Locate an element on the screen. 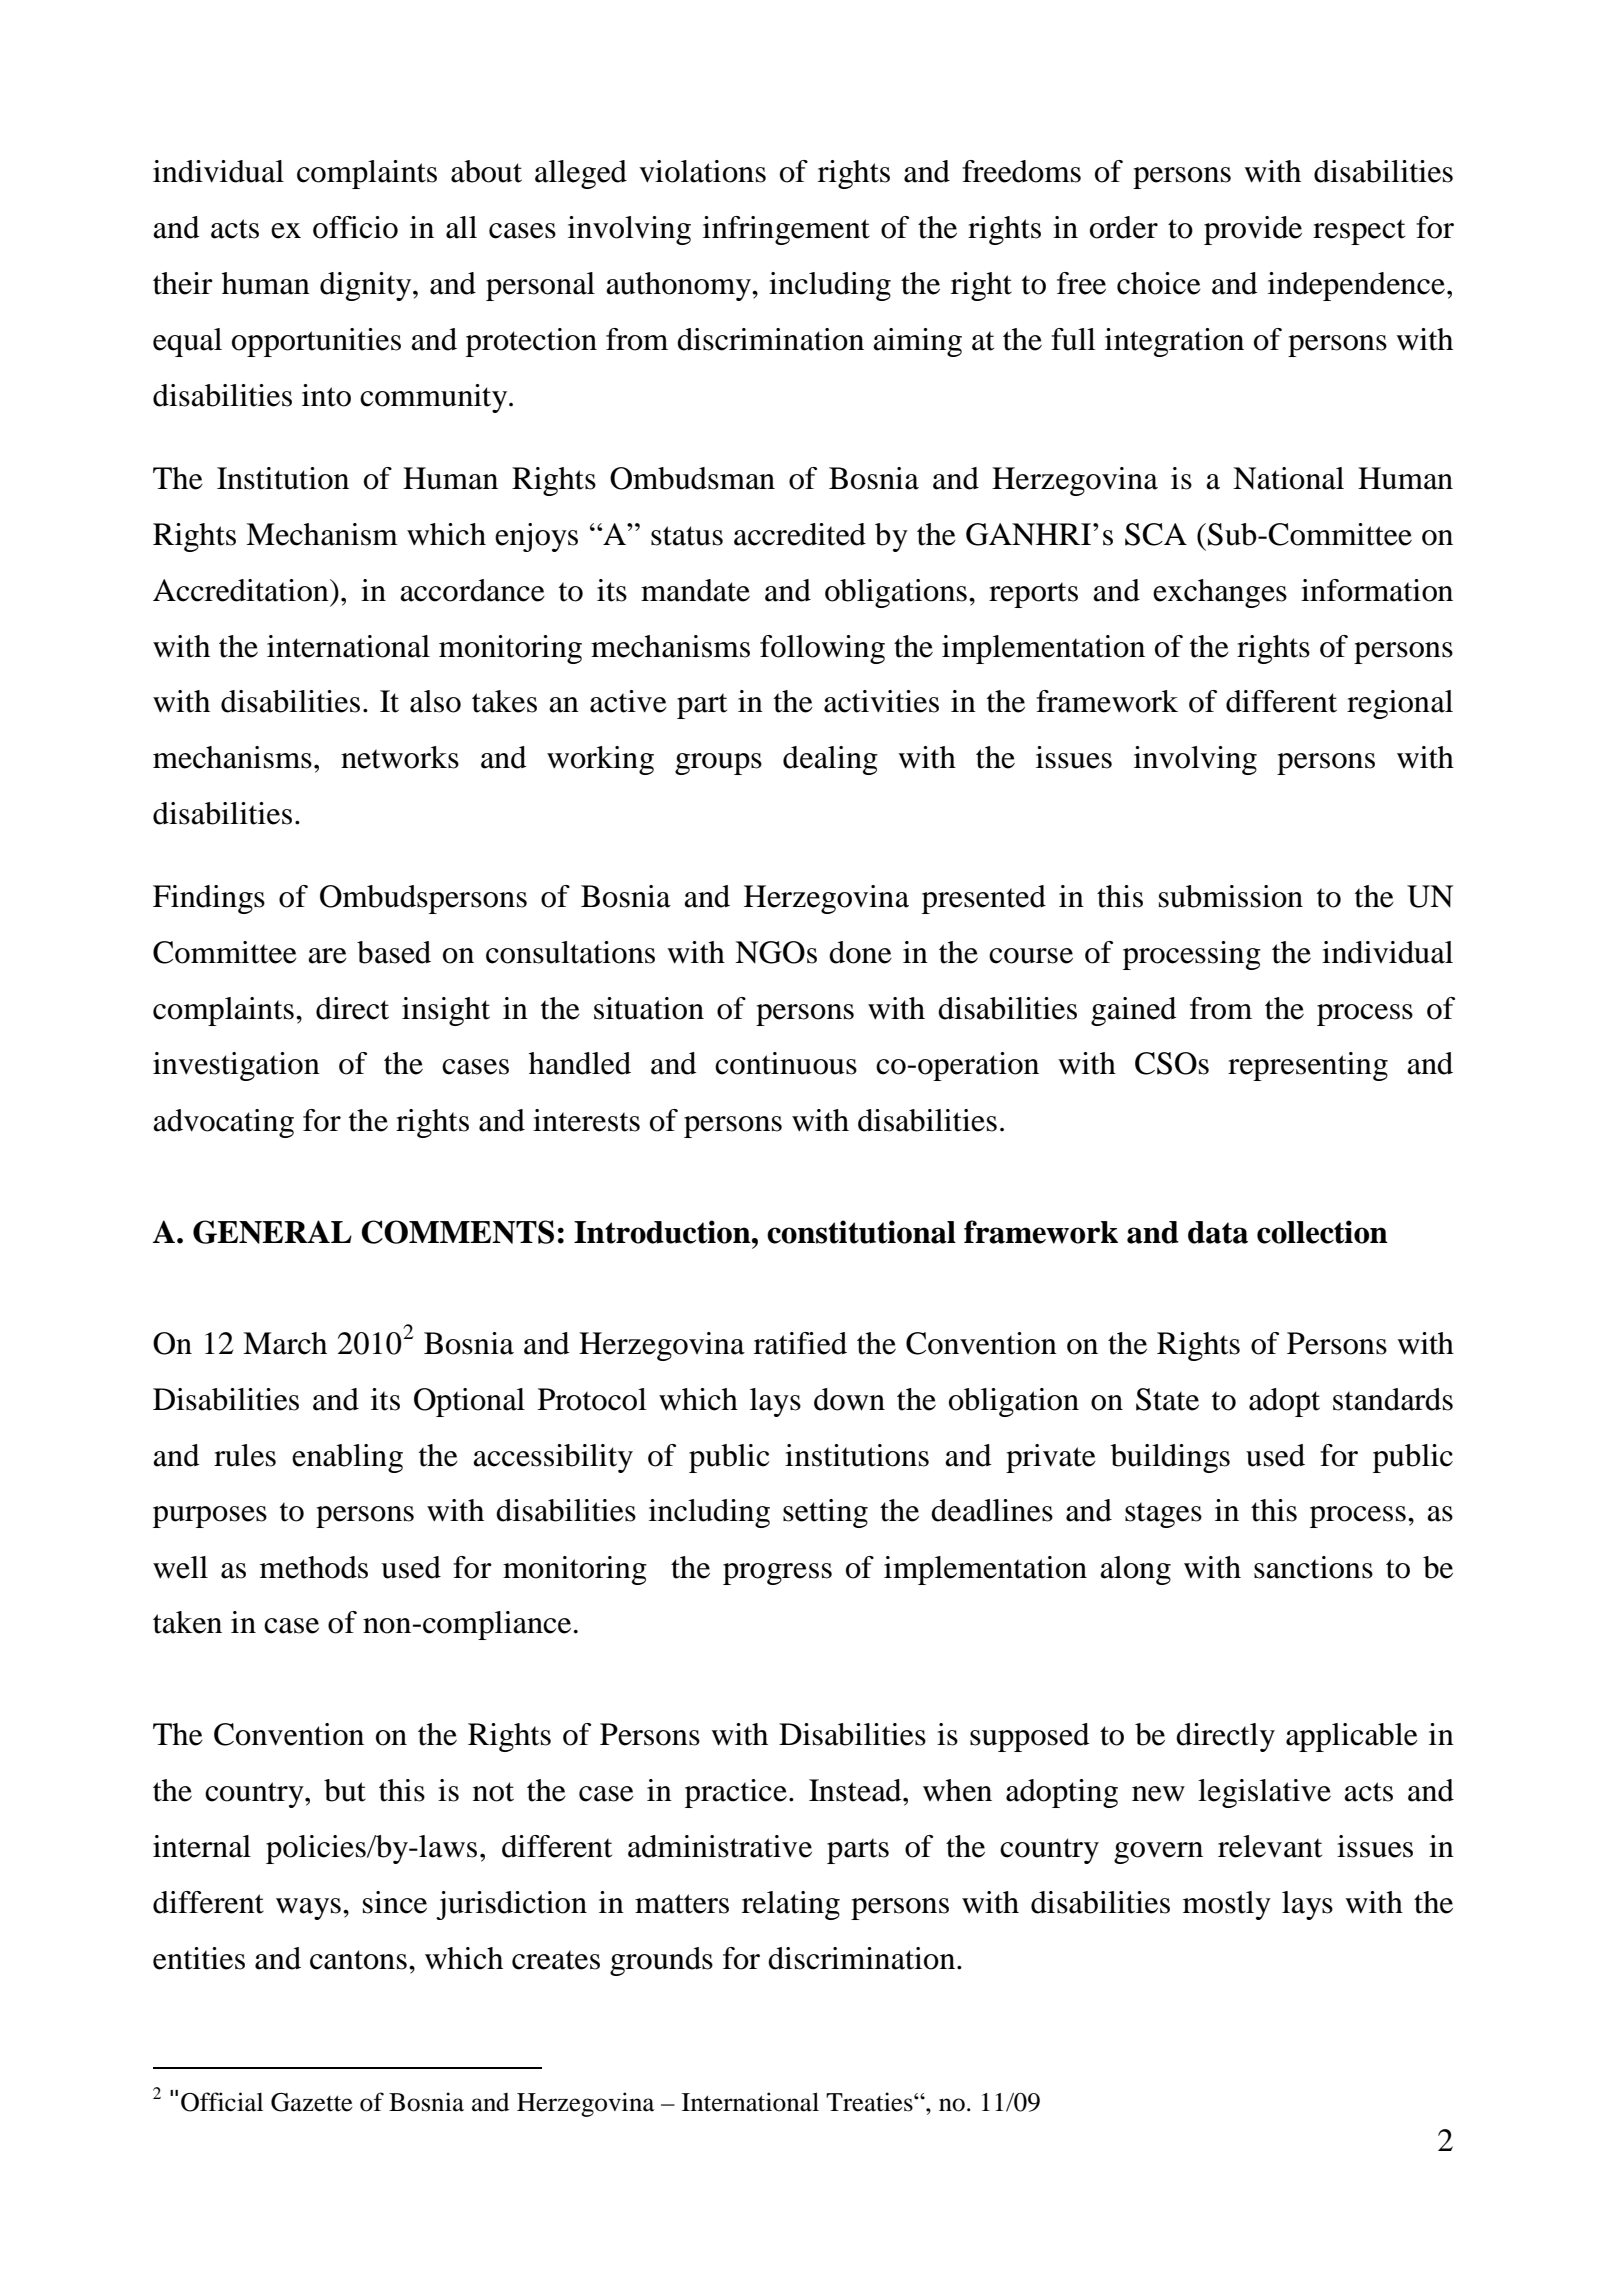 Image resolution: width=1607 pixels, height=2273 pixels. dignity is located at coordinates (367, 286).
